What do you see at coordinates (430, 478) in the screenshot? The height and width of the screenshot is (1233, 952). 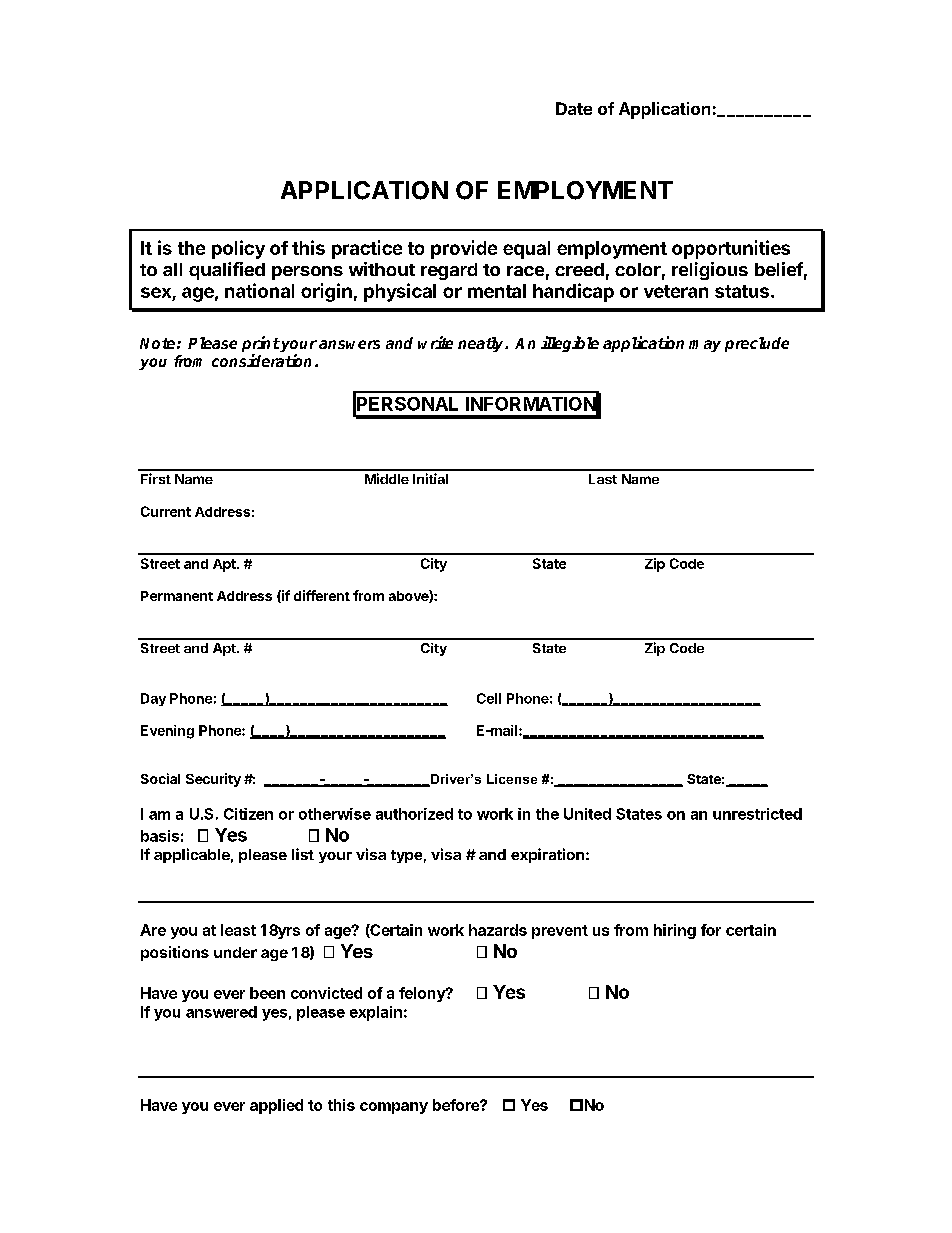 I see `Initial` at bounding box center [430, 478].
